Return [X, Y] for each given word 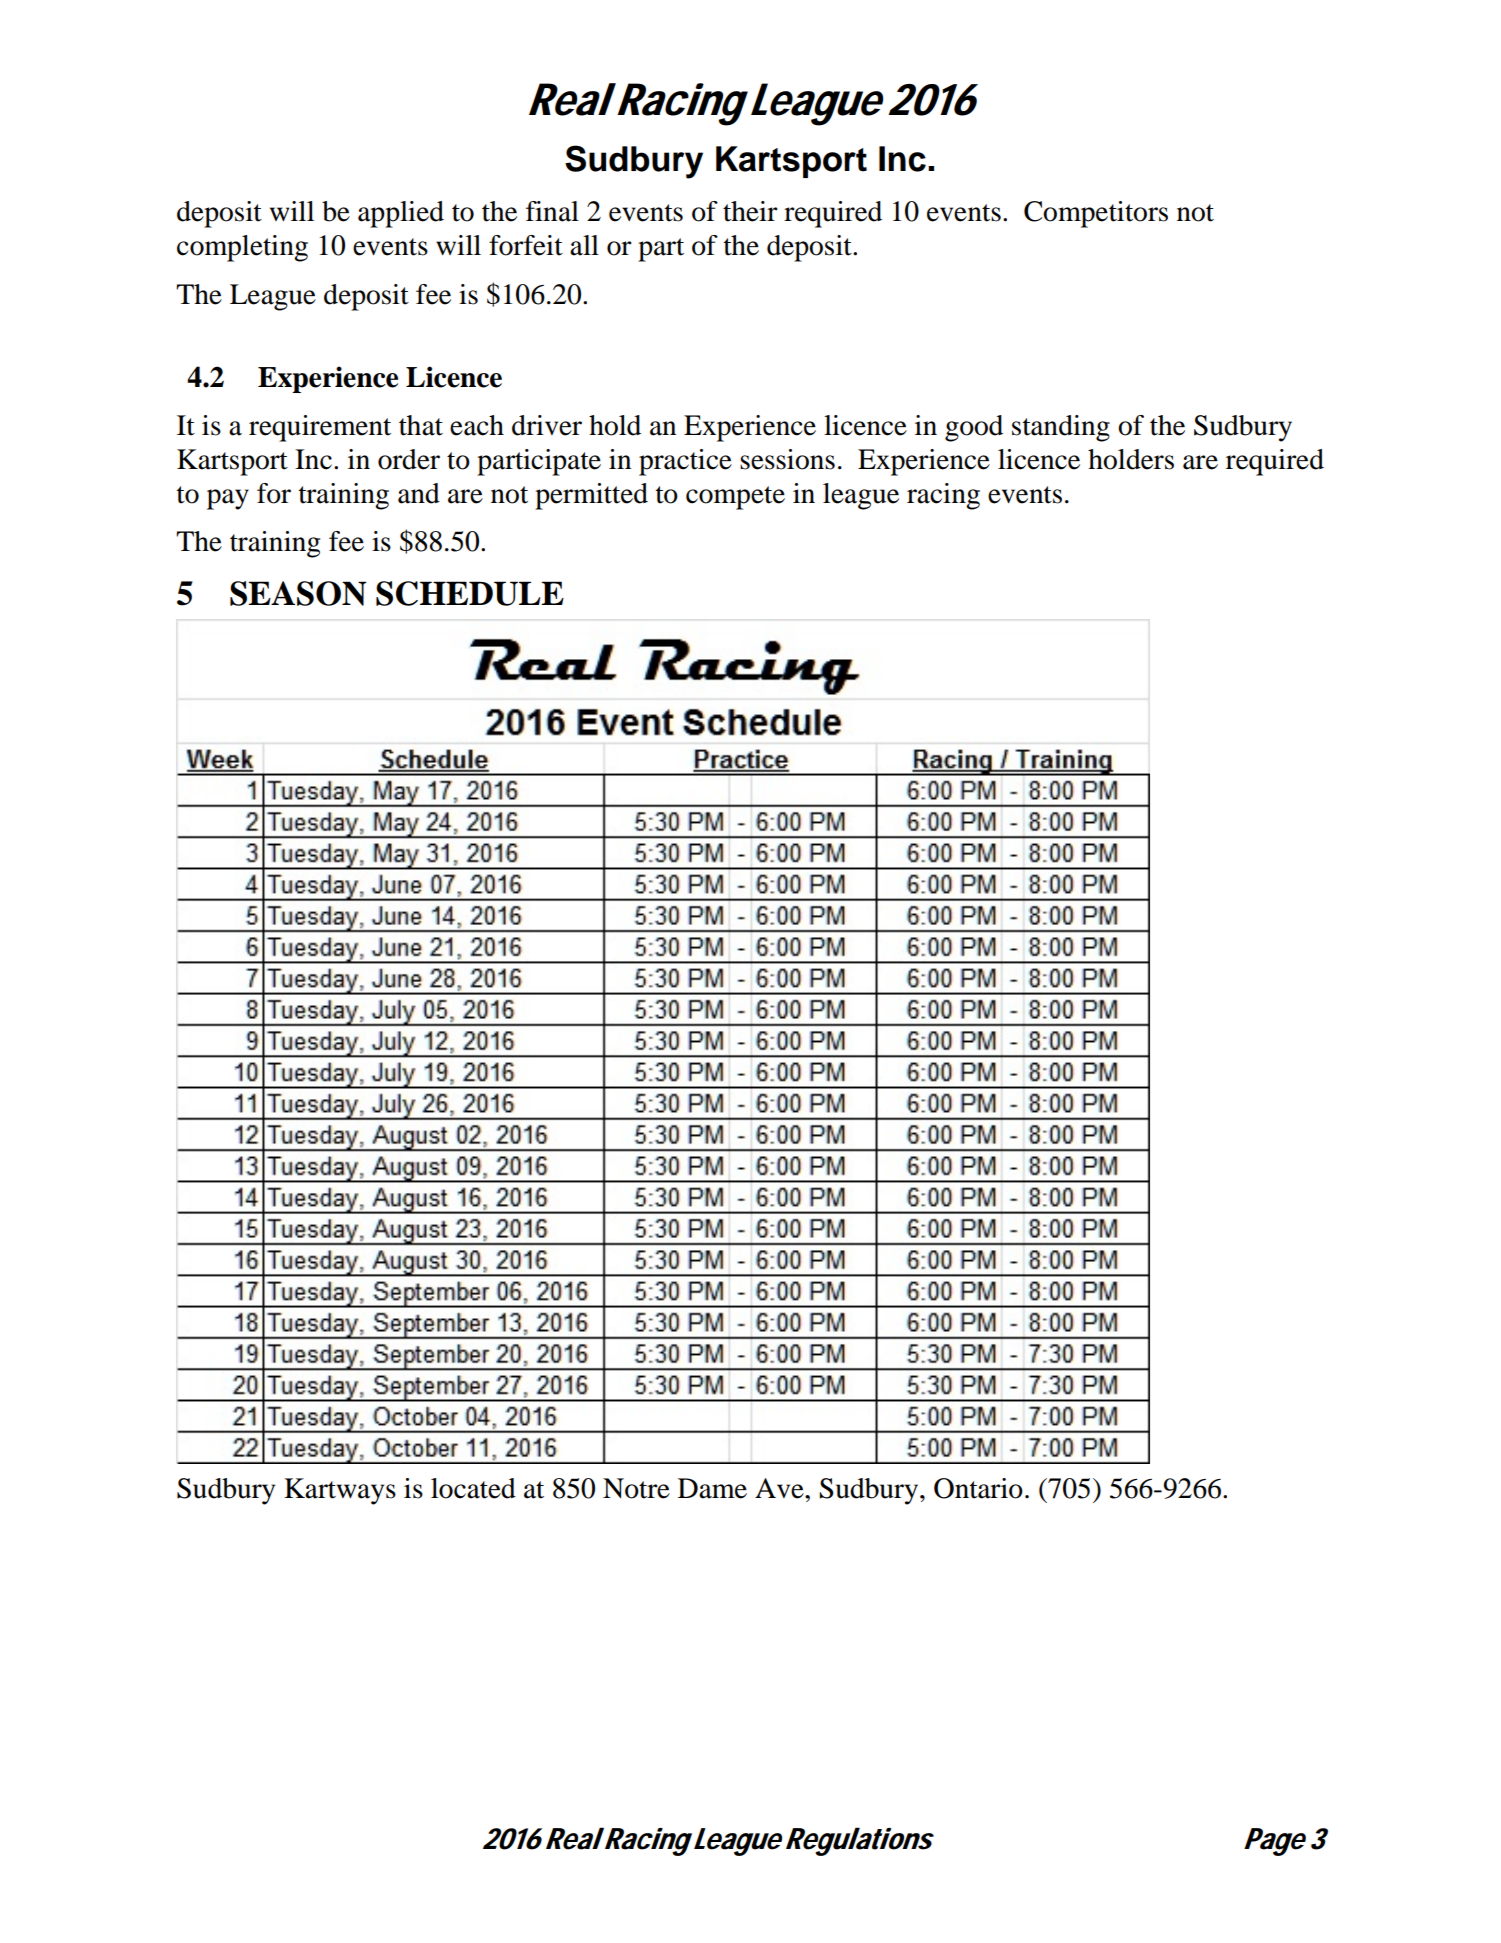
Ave [780, 1488]
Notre [636, 1488]
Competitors [1096, 214]
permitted [591, 496]
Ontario [978, 1488]
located [473, 1488]
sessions [787, 459]
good [974, 428]
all [584, 245]
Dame [712, 1488]
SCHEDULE [470, 593]
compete [735, 498]
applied [401, 214]
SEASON [298, 593]
